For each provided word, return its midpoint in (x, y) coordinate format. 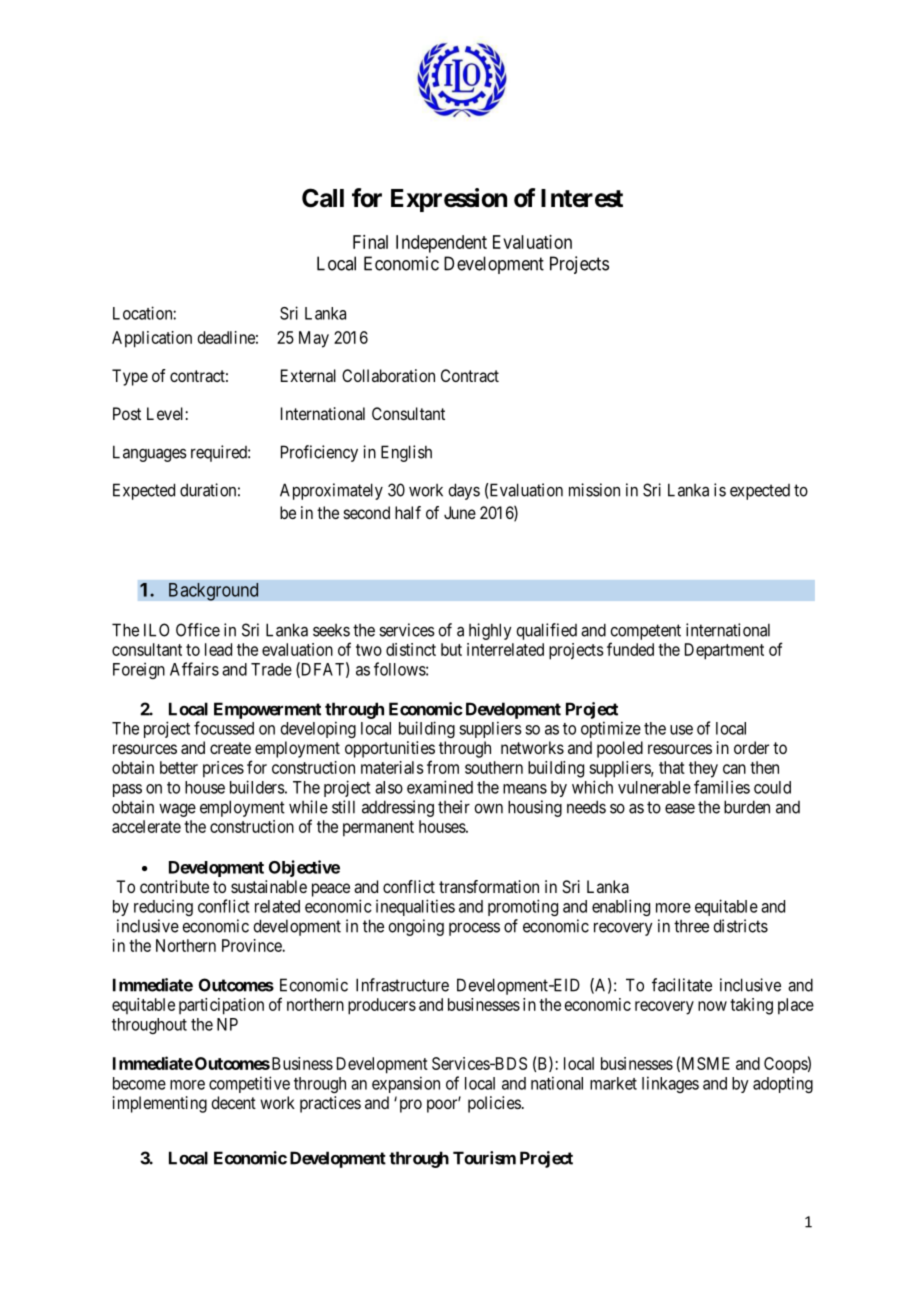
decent (233, 1102)
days (464, 491)
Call (323, 198)
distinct (411, 649)
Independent (441, 244)
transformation (489, 886)
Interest (582, 198)
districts (740, 926)
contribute (174, 886)
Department (724, 651)
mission (594, 490)
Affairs (194, 669)
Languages (150, 453)
